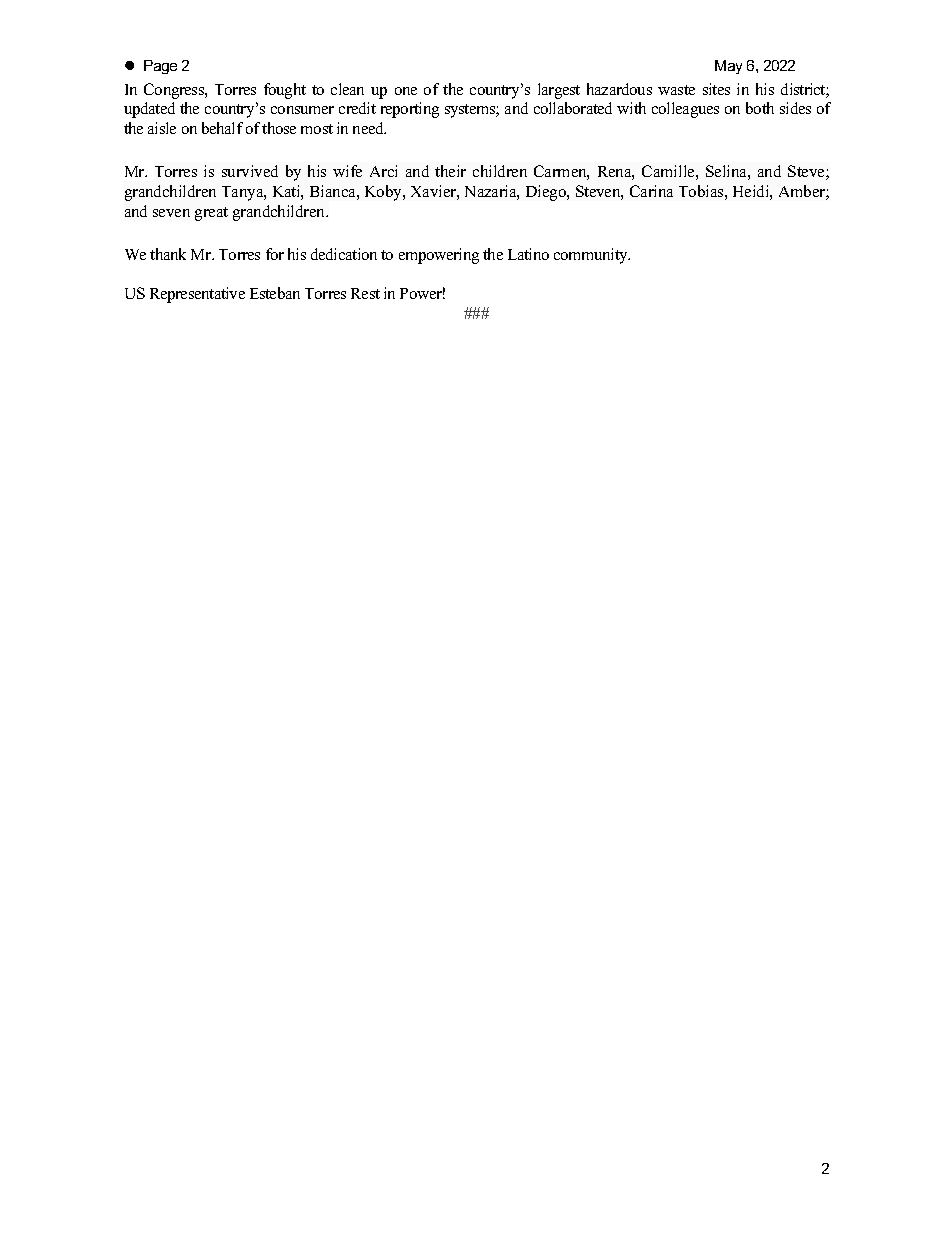 This image has width=952, height=1233. What do you see at coordinates (651, 191) in the image?
I see `Carina` at bounding box center [651, 191].
